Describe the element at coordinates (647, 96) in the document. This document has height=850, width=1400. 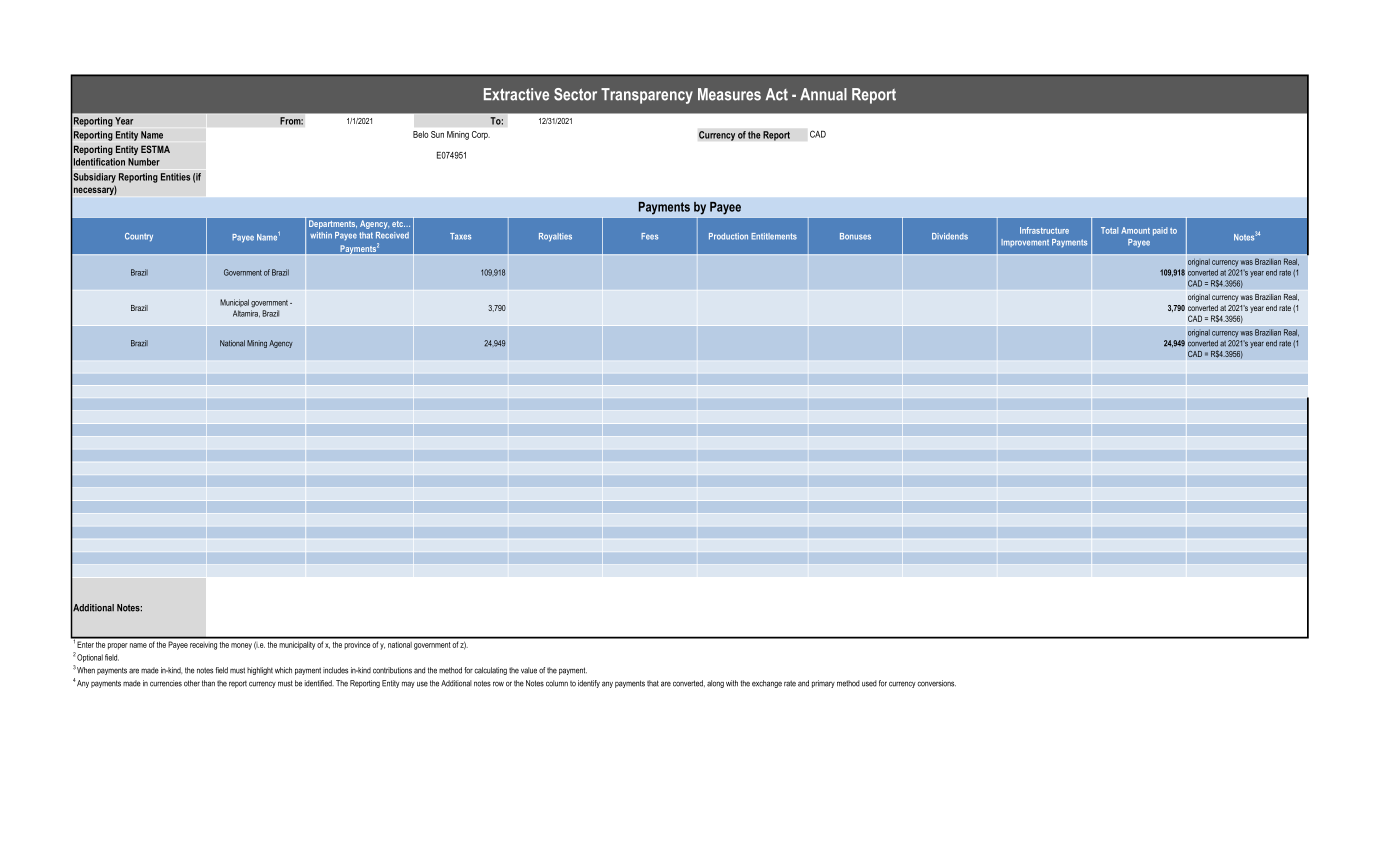
I see `Transparency` at that location.
